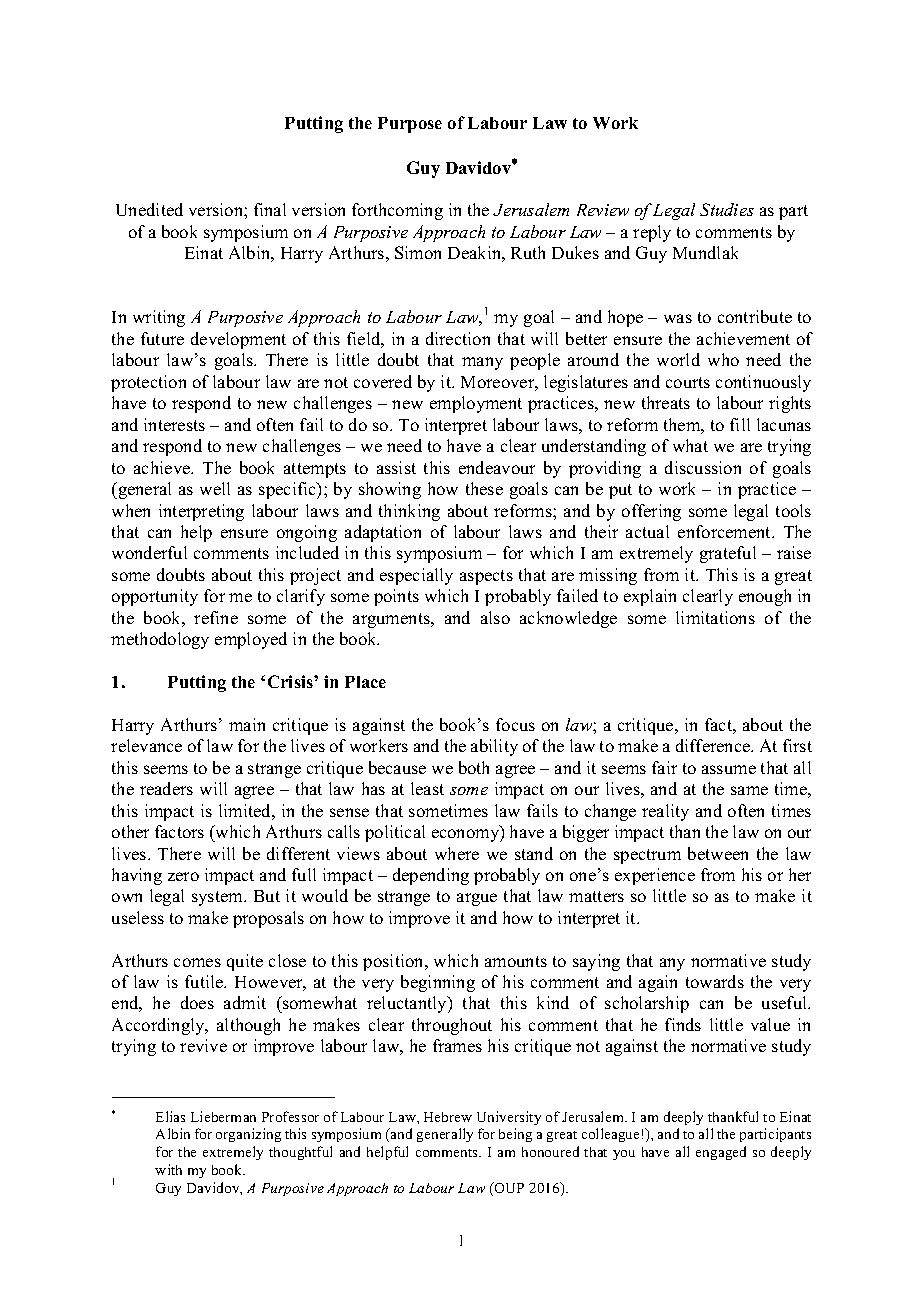  What do you see at coordinates (410, 125) in the page?
I see `Purpose` at bounding box center [410, 125].
